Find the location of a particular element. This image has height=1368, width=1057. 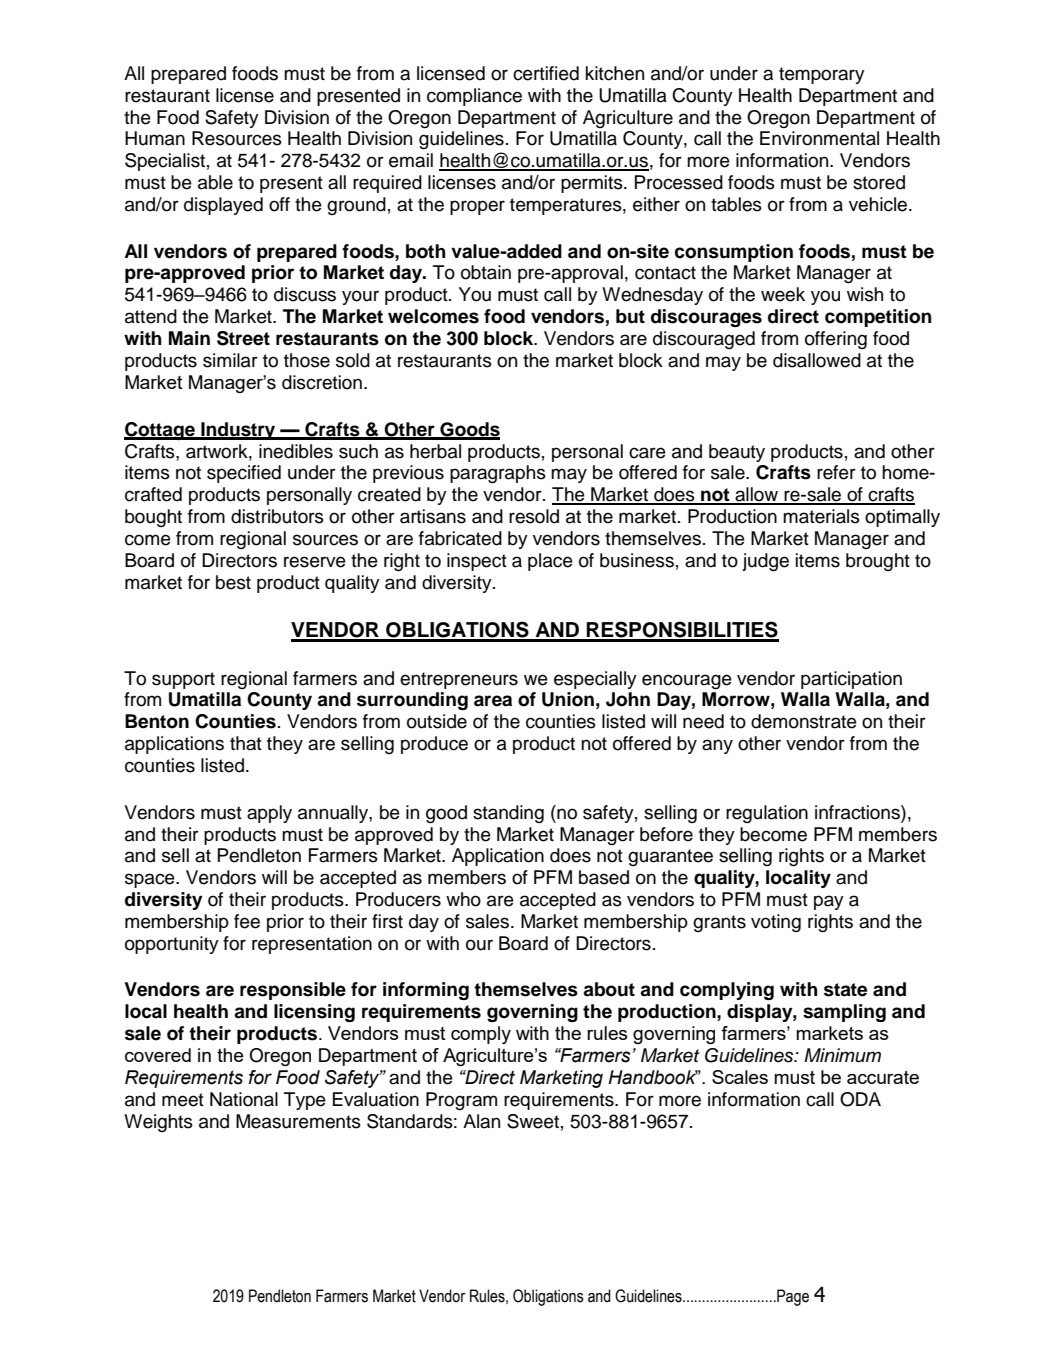

National is located at coordinates (244, 1099).
